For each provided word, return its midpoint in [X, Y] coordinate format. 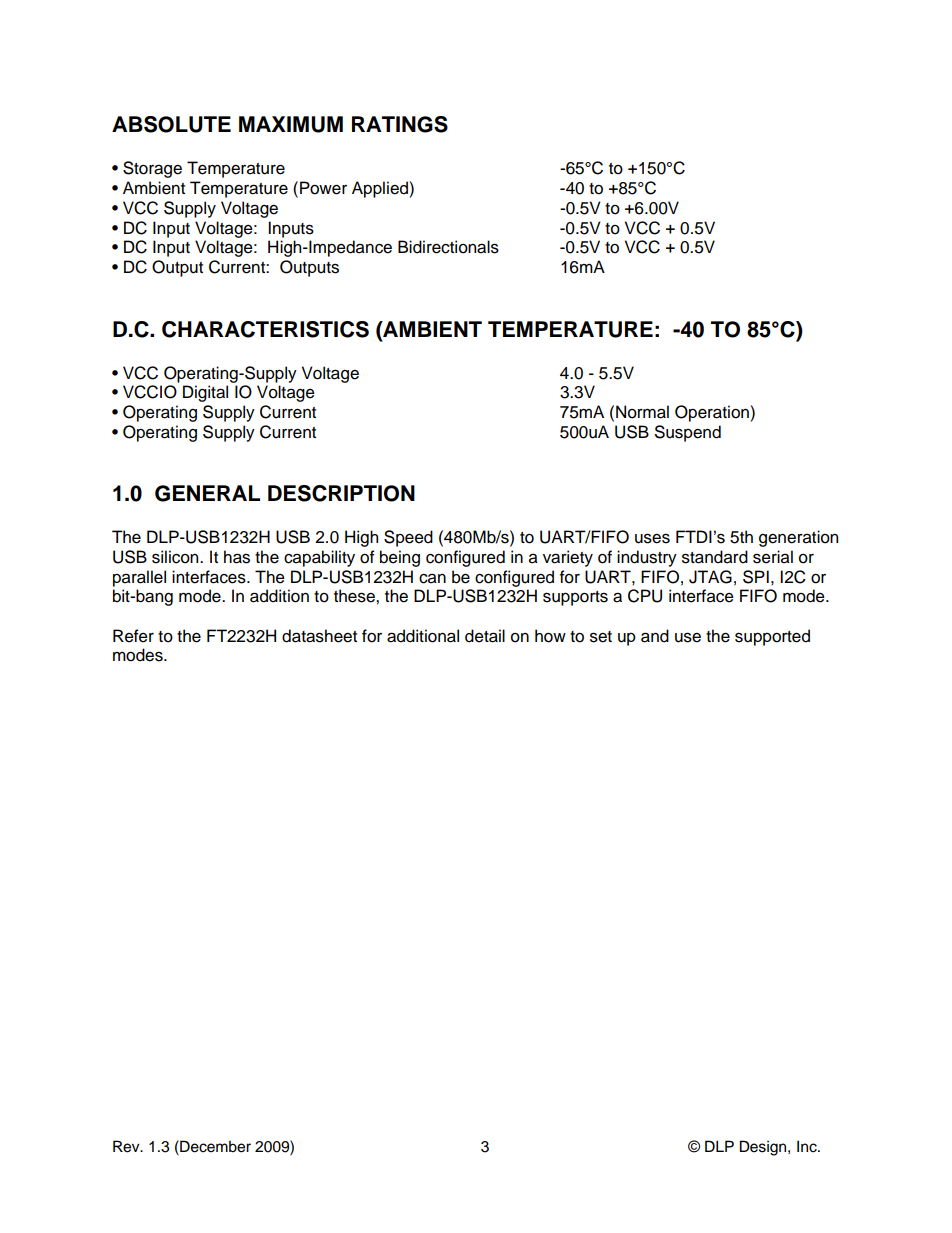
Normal [642, 412]
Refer [133, 636]
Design [764, 1148]
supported [772, 637]
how [550, 636]
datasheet [319, 636]
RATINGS [400, 124]
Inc [808, 1146]
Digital [205, 393]
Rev [127, 1146]
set [601, 637]
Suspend [688, 433]
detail [485, 636]
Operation [712, 413]
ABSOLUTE [171, 124]
